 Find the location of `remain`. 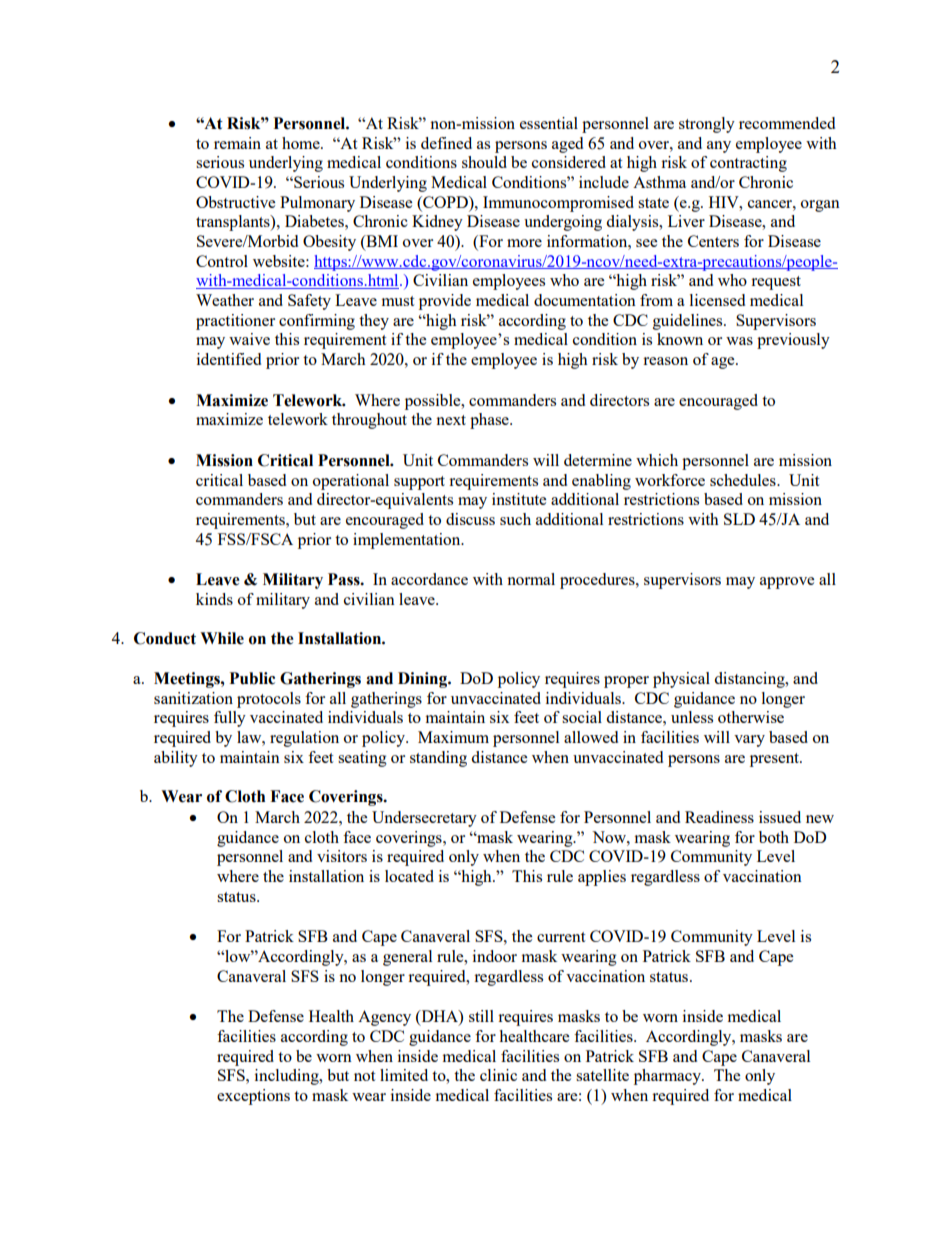

remain is located at coordinates (237, 143).
